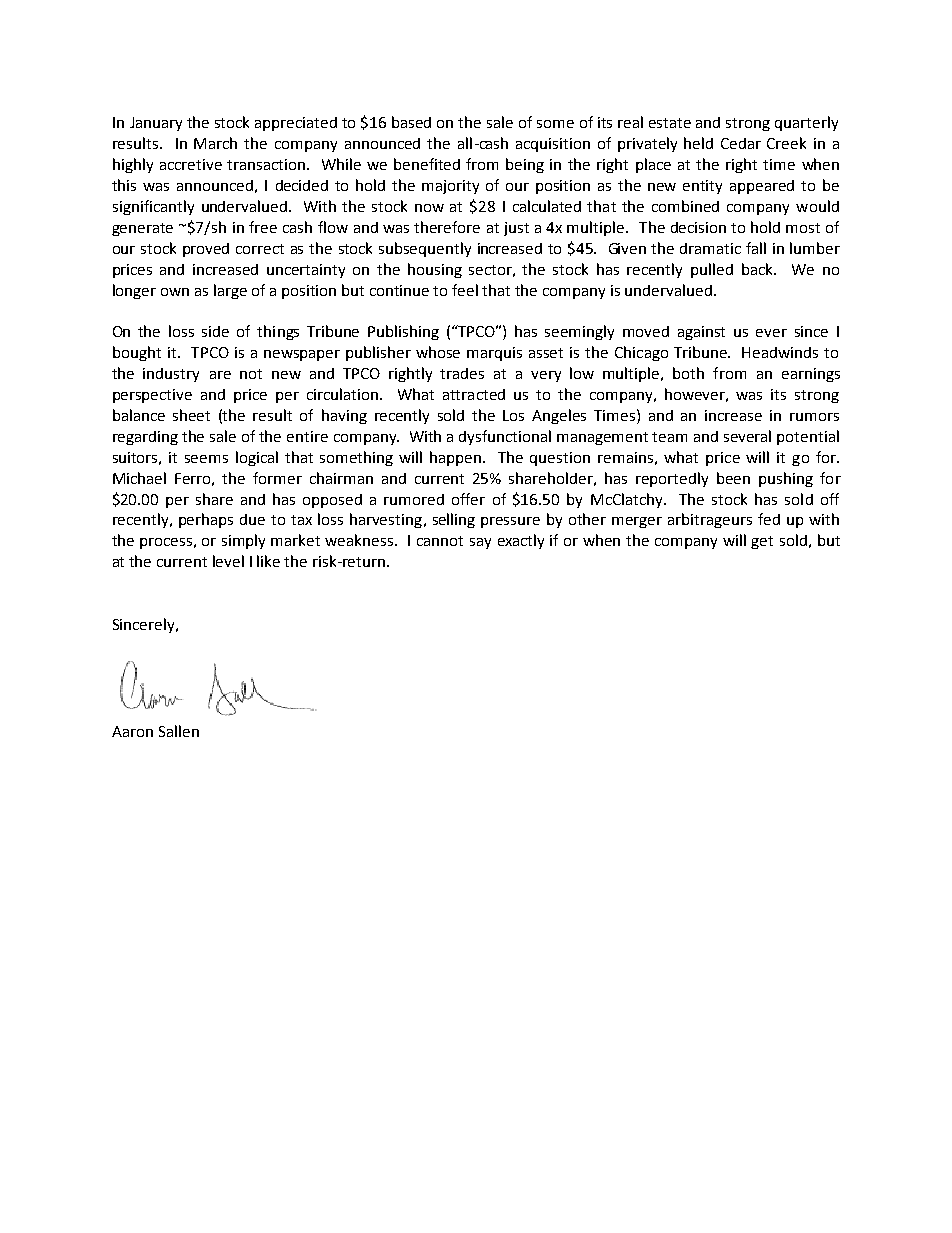 The image size is (952, 1233). Describe the element at coordinates (480, 543) in the screenshot. I see `say` at that location.
